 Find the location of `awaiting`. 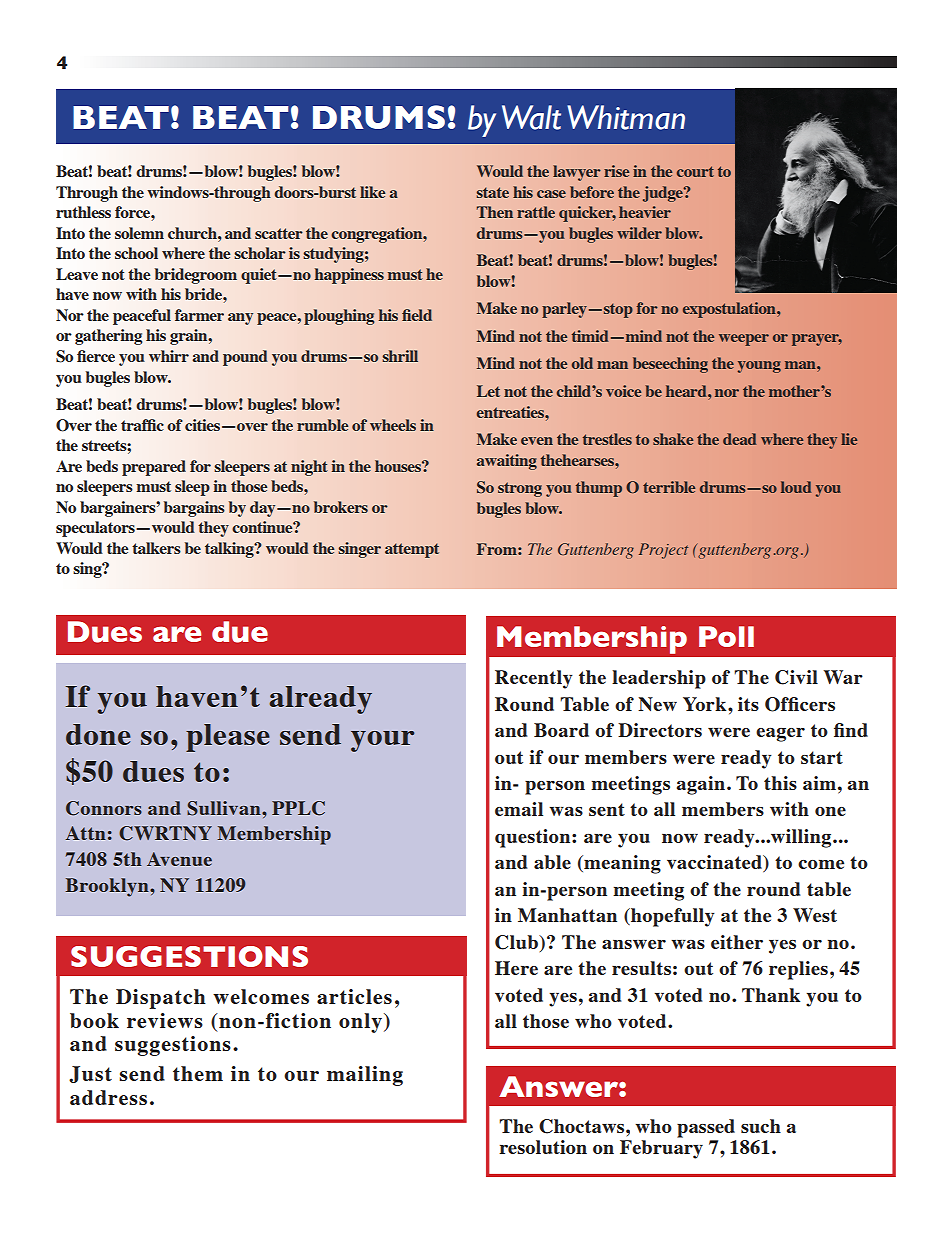

awaiting is located at coordinates (507, 462).
